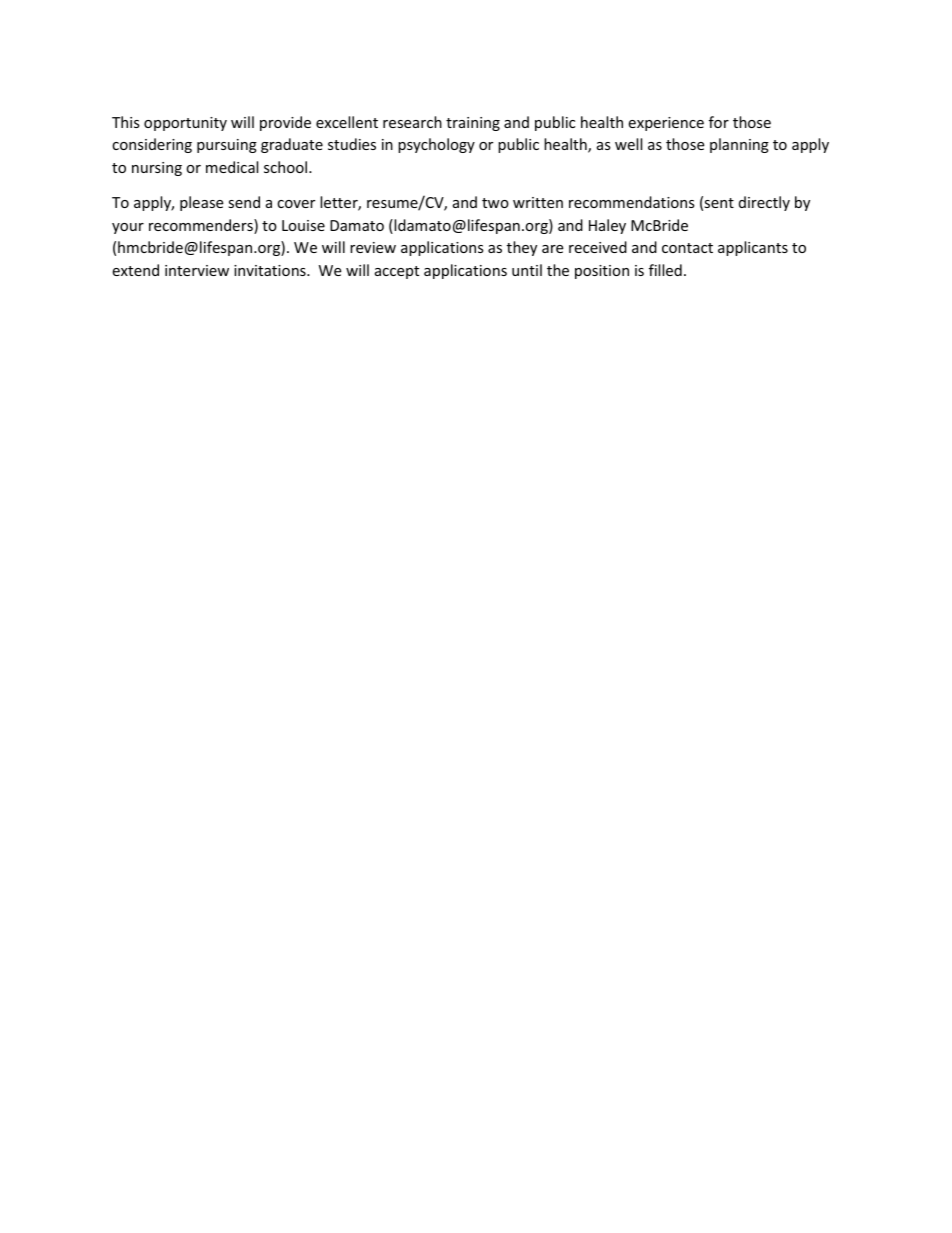 Image resolution: width=952 pixels, height=1233 pixels. Describe the element at coordinates (666, 124) in the document. I see `experience` at that location.
